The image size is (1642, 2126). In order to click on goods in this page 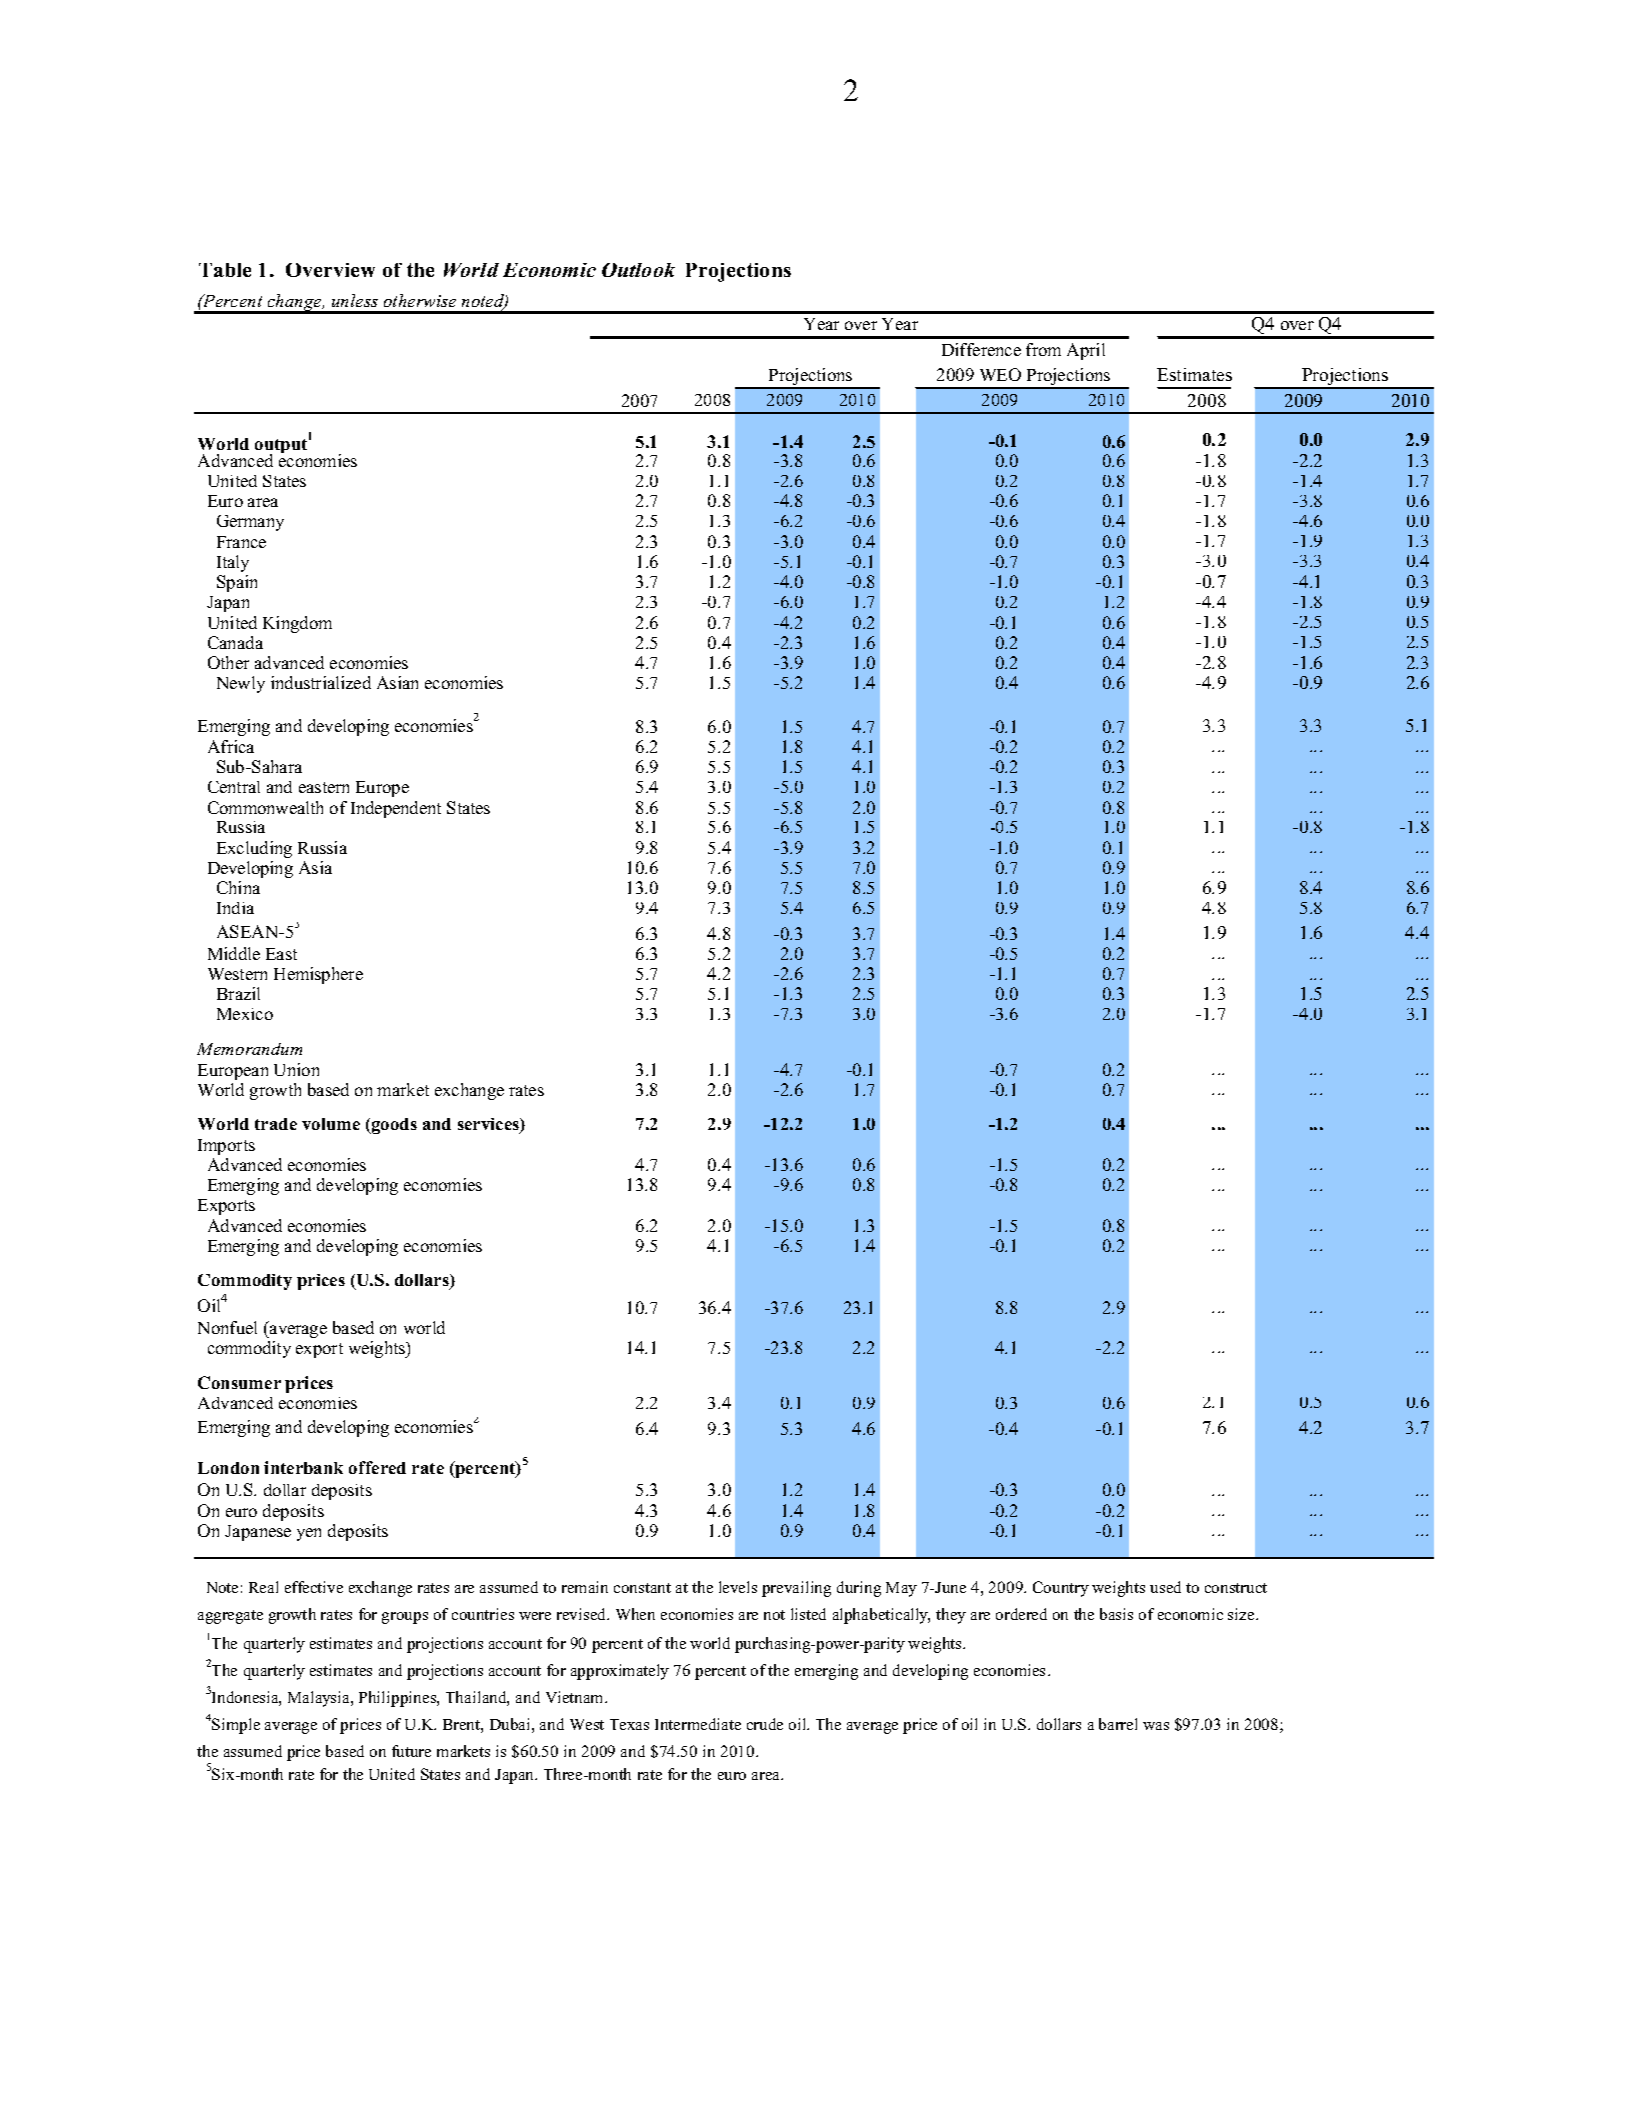, I will do `click(393, 1126)`.
